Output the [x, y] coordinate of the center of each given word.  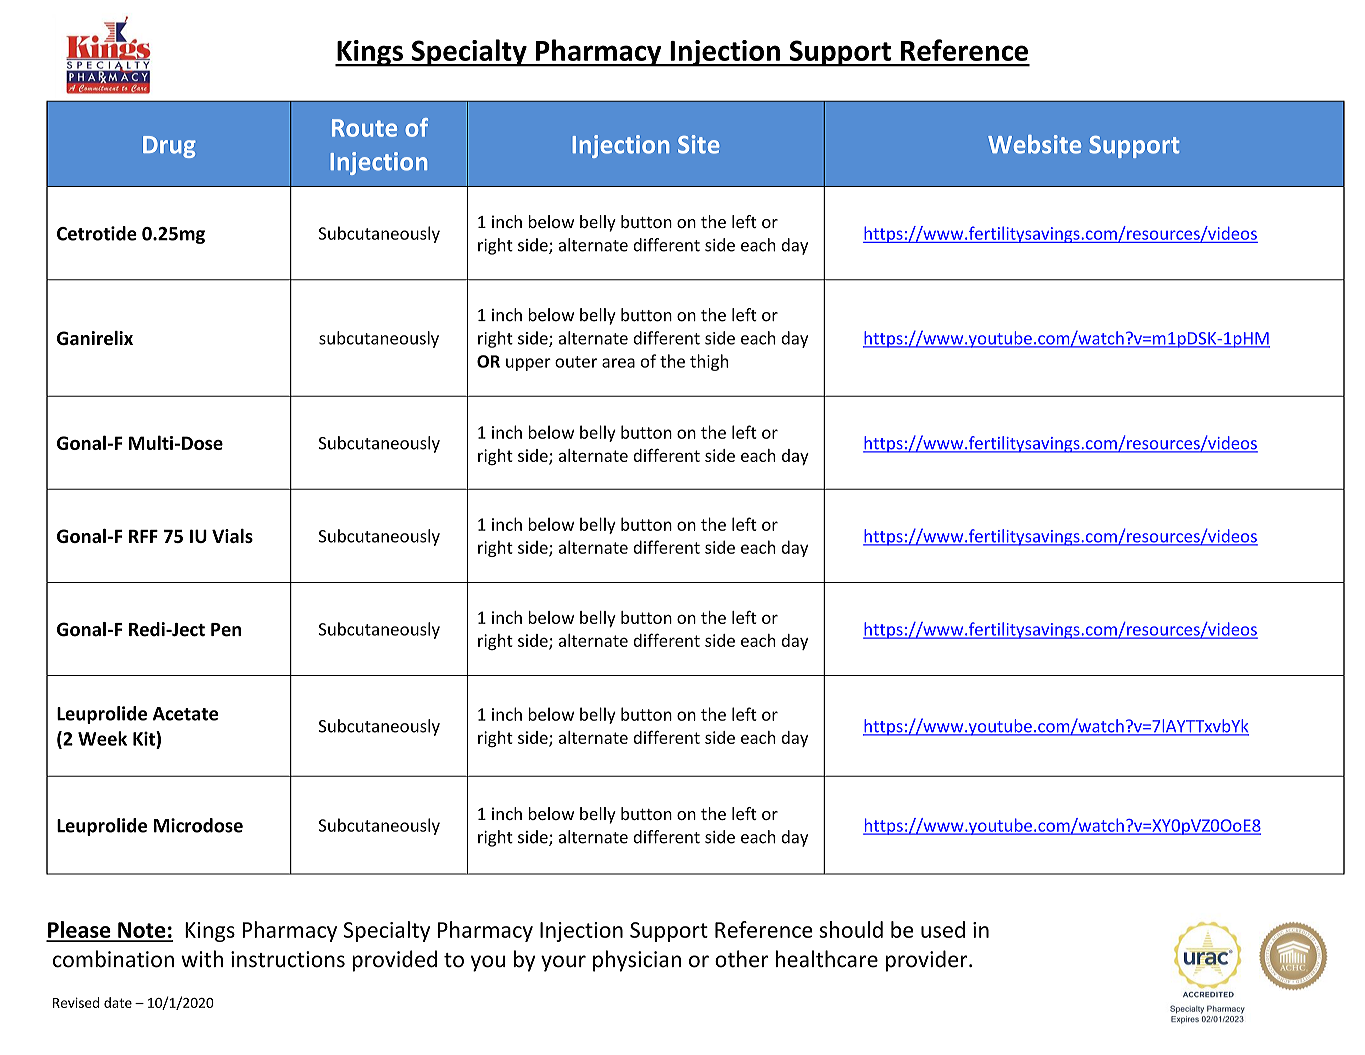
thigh [709, 362]
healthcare [827, 959]
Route [364, 128]
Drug [169, 147]
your [563, 963]
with [202, 959]
